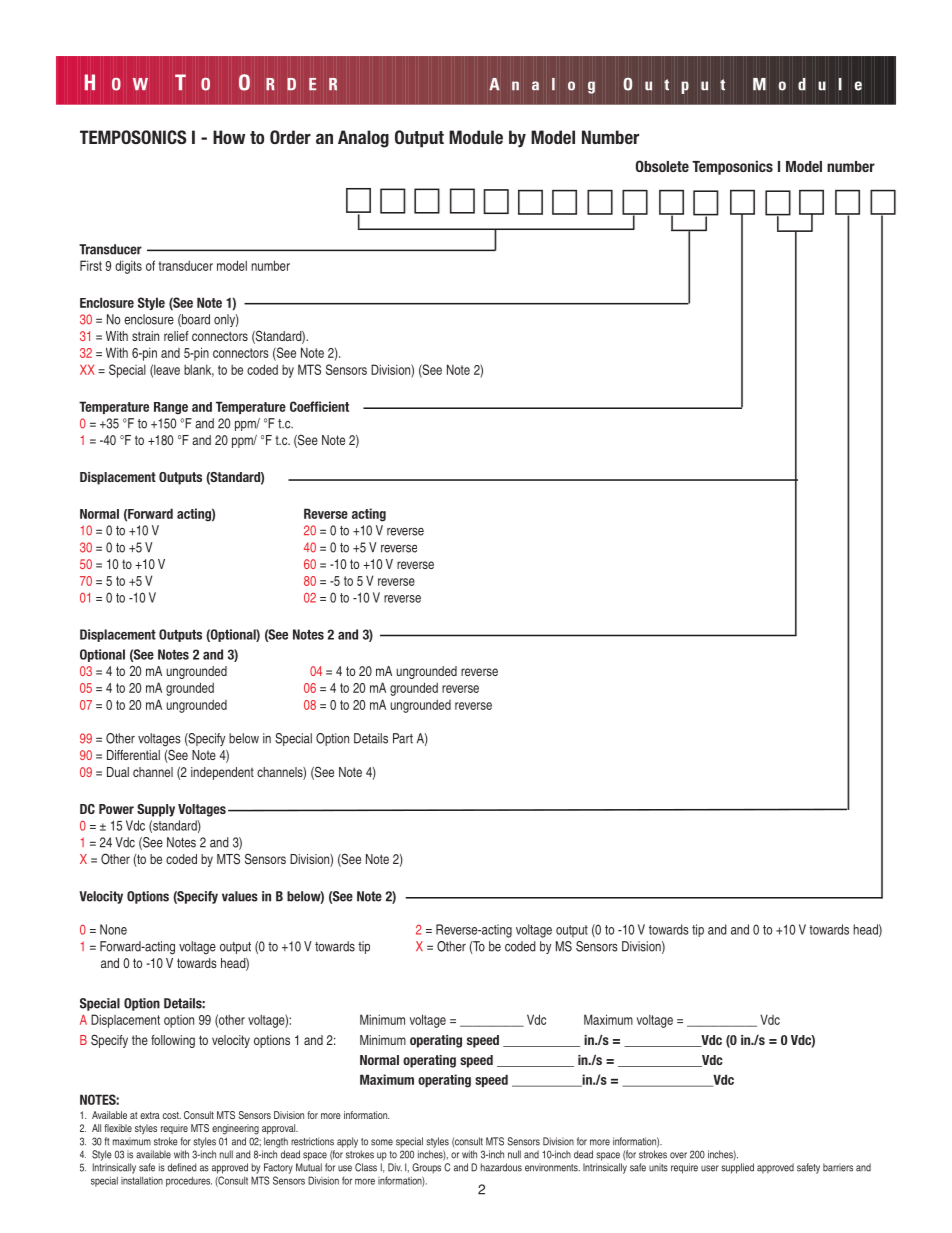 The image size is (952, 1233). I want to click on Supply, so click(156, 810).
